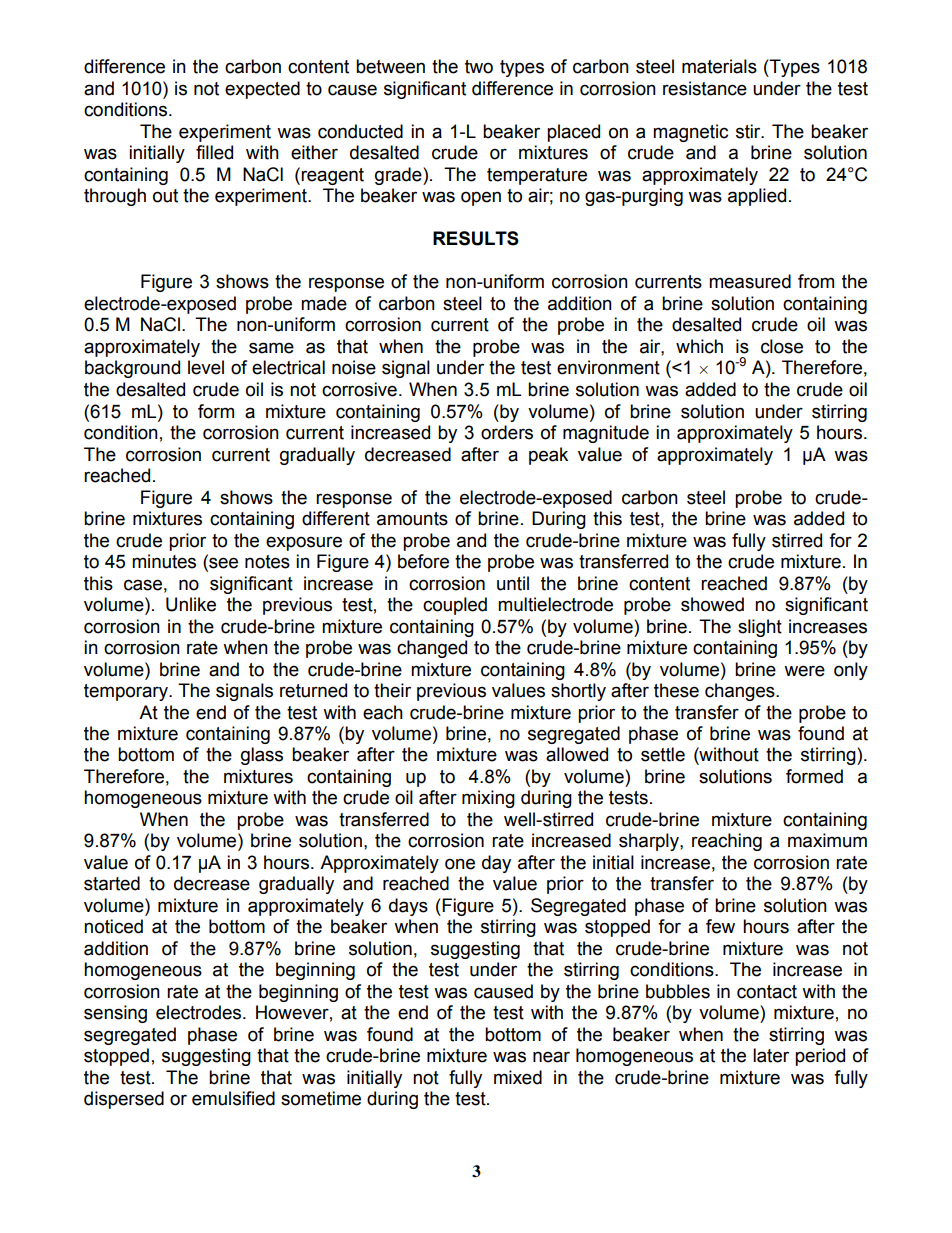 This screenshot has width=952, height=1233. Describe the element at coordinates (479, 67) in the screenshot. I see `two` at that location.
